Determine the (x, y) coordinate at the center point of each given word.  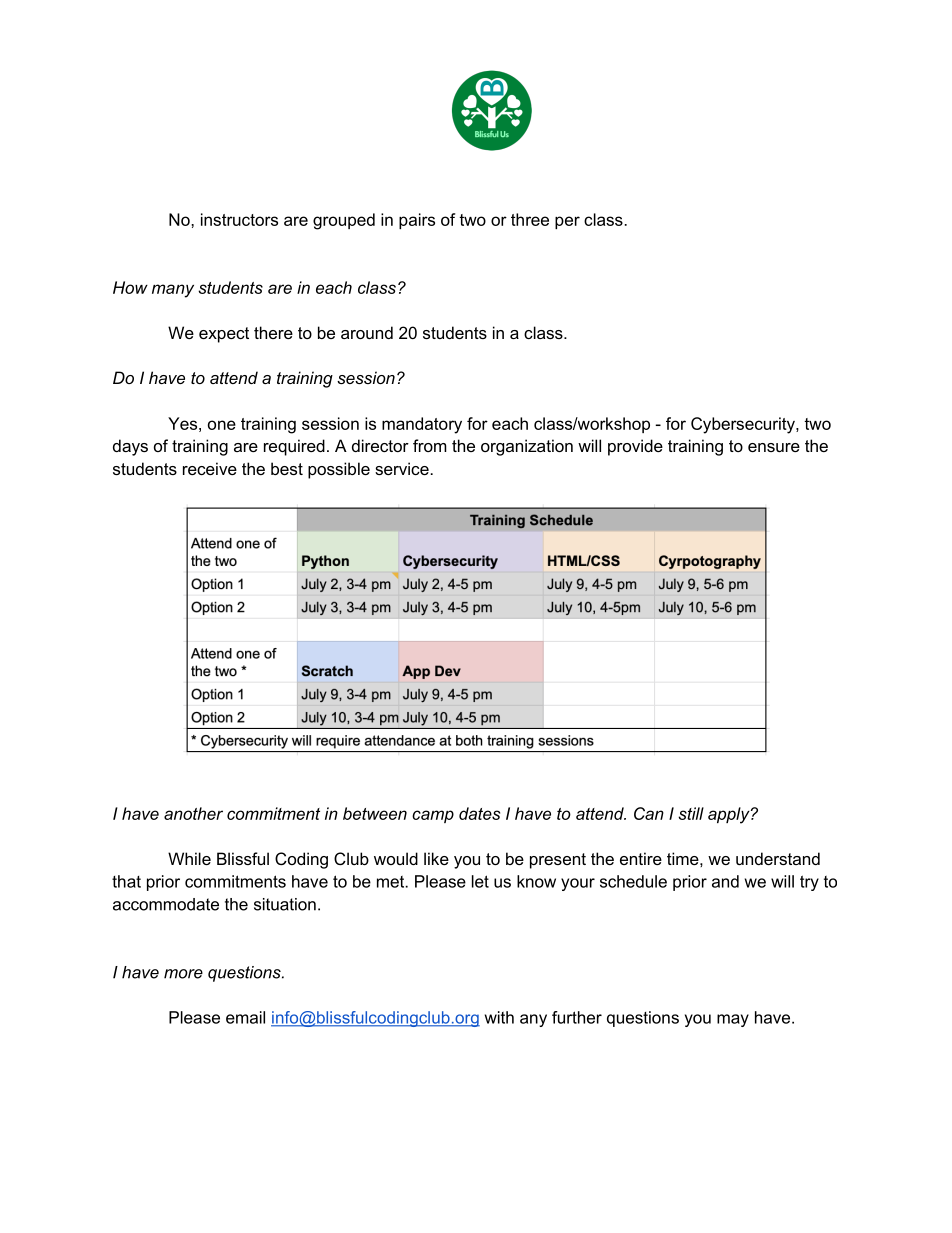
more (183, 974)
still (691, 813)
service (402, 468)
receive (210, 468)
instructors (239, 219)
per (567, 222)
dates (479, 813)
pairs (417, 221)
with (499, 1017)
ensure (774, 447)
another (193, 813)
